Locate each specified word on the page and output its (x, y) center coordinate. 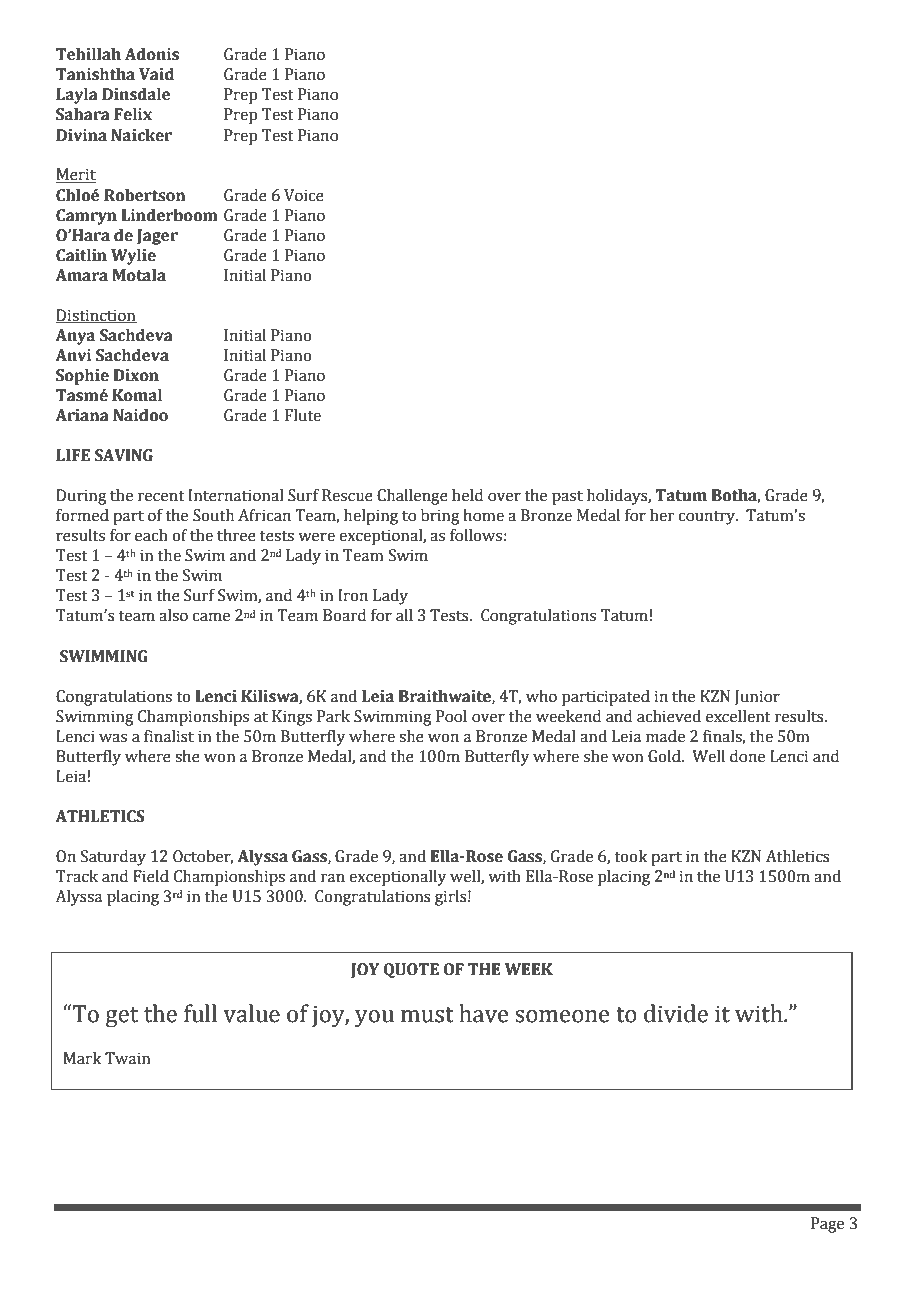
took (631, 856)
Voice (304, 195)
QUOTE (411, 971)
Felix (133, 114)
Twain (127, 1058)
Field (151, 876)
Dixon (136, 375)
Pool (451, 716)
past (567, 498)
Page (827, 1225)
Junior (757, 697)
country (708, 518)
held (467, 495)
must (427, 1015)
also (173, 615)
